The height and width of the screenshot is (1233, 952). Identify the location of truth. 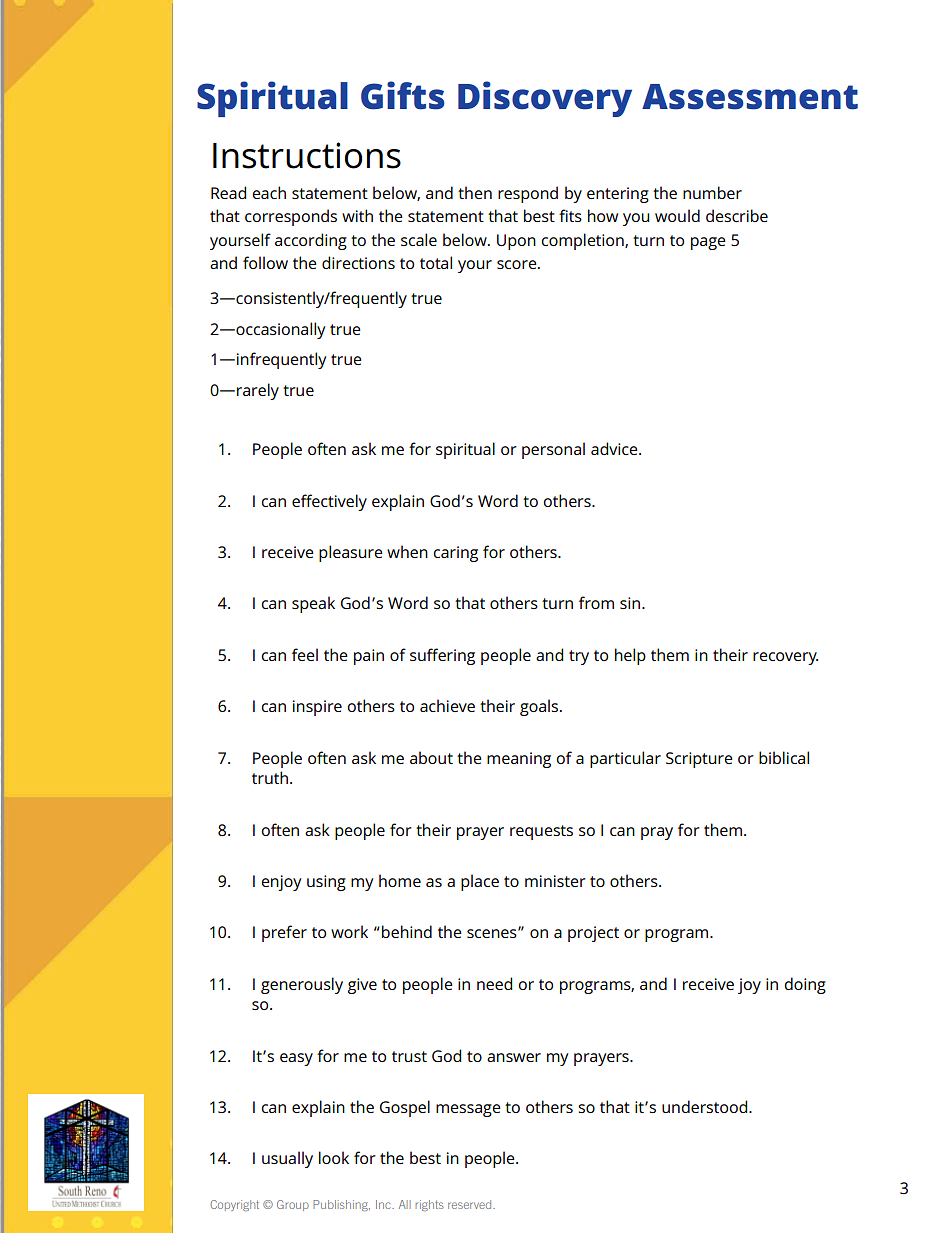
(271, 777).
